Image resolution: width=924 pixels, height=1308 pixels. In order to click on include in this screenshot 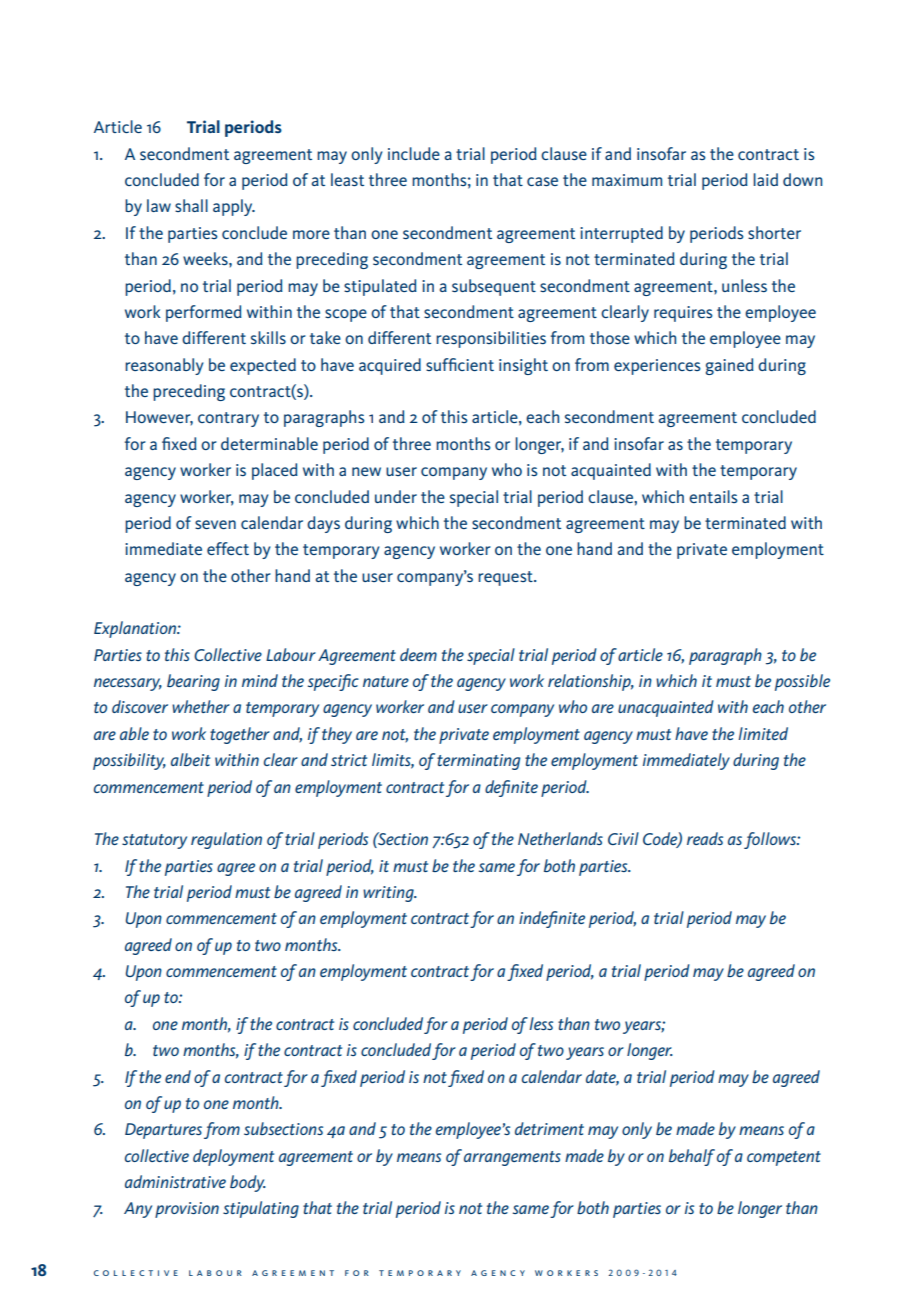, I will do `click(414, 153)`.
